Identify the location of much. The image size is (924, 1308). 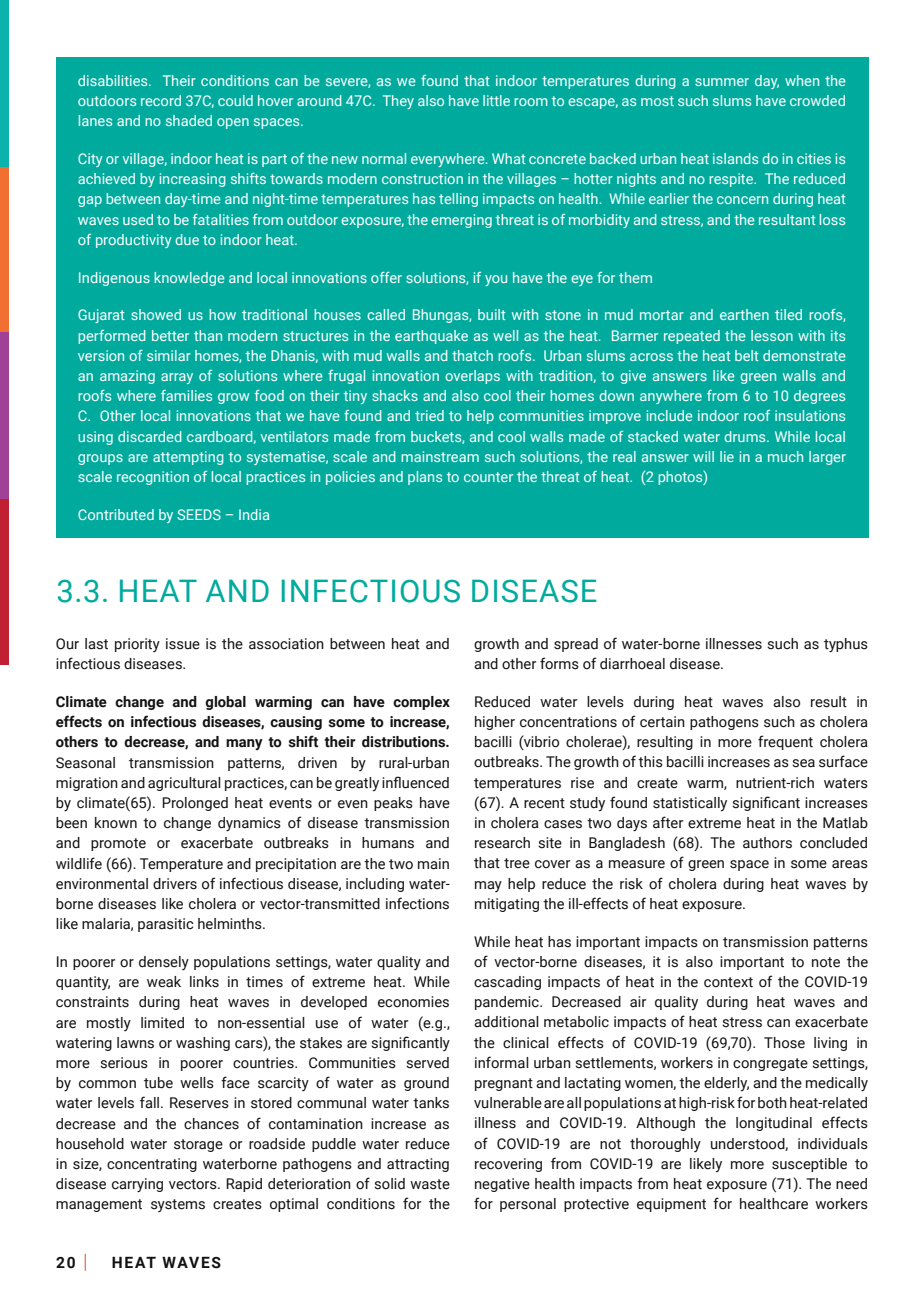
(785, 456).
